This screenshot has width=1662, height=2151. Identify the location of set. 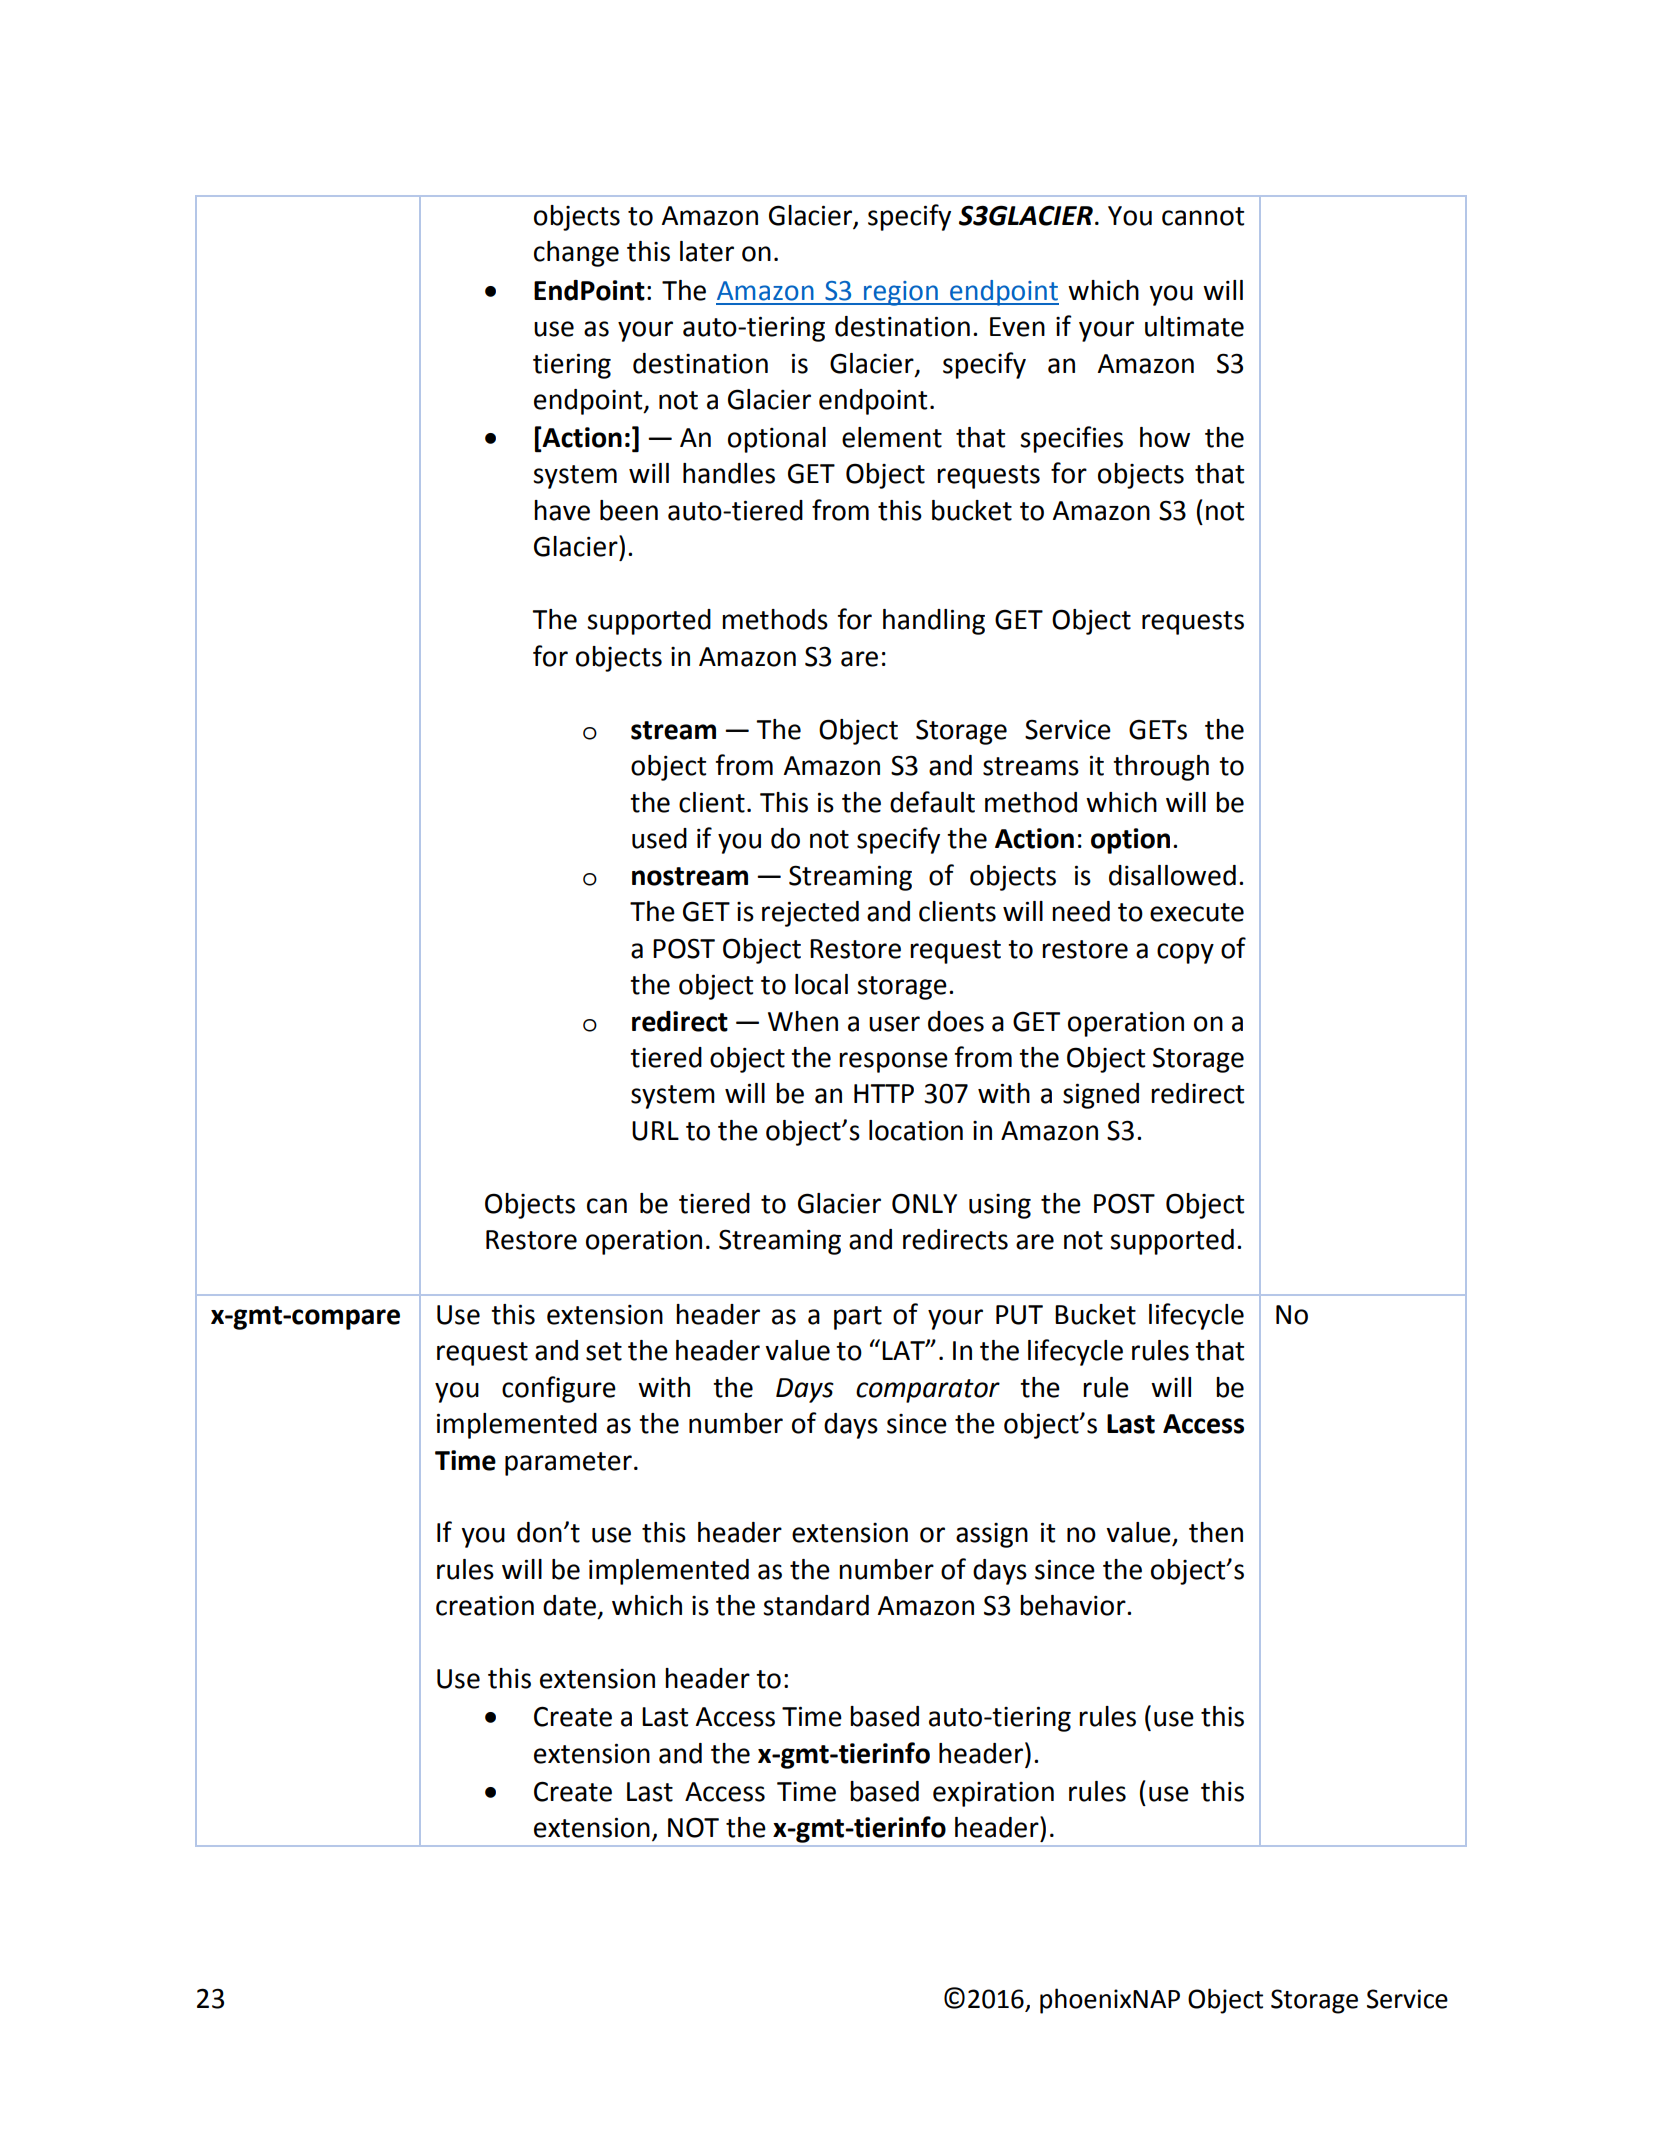
(604, 1351).
